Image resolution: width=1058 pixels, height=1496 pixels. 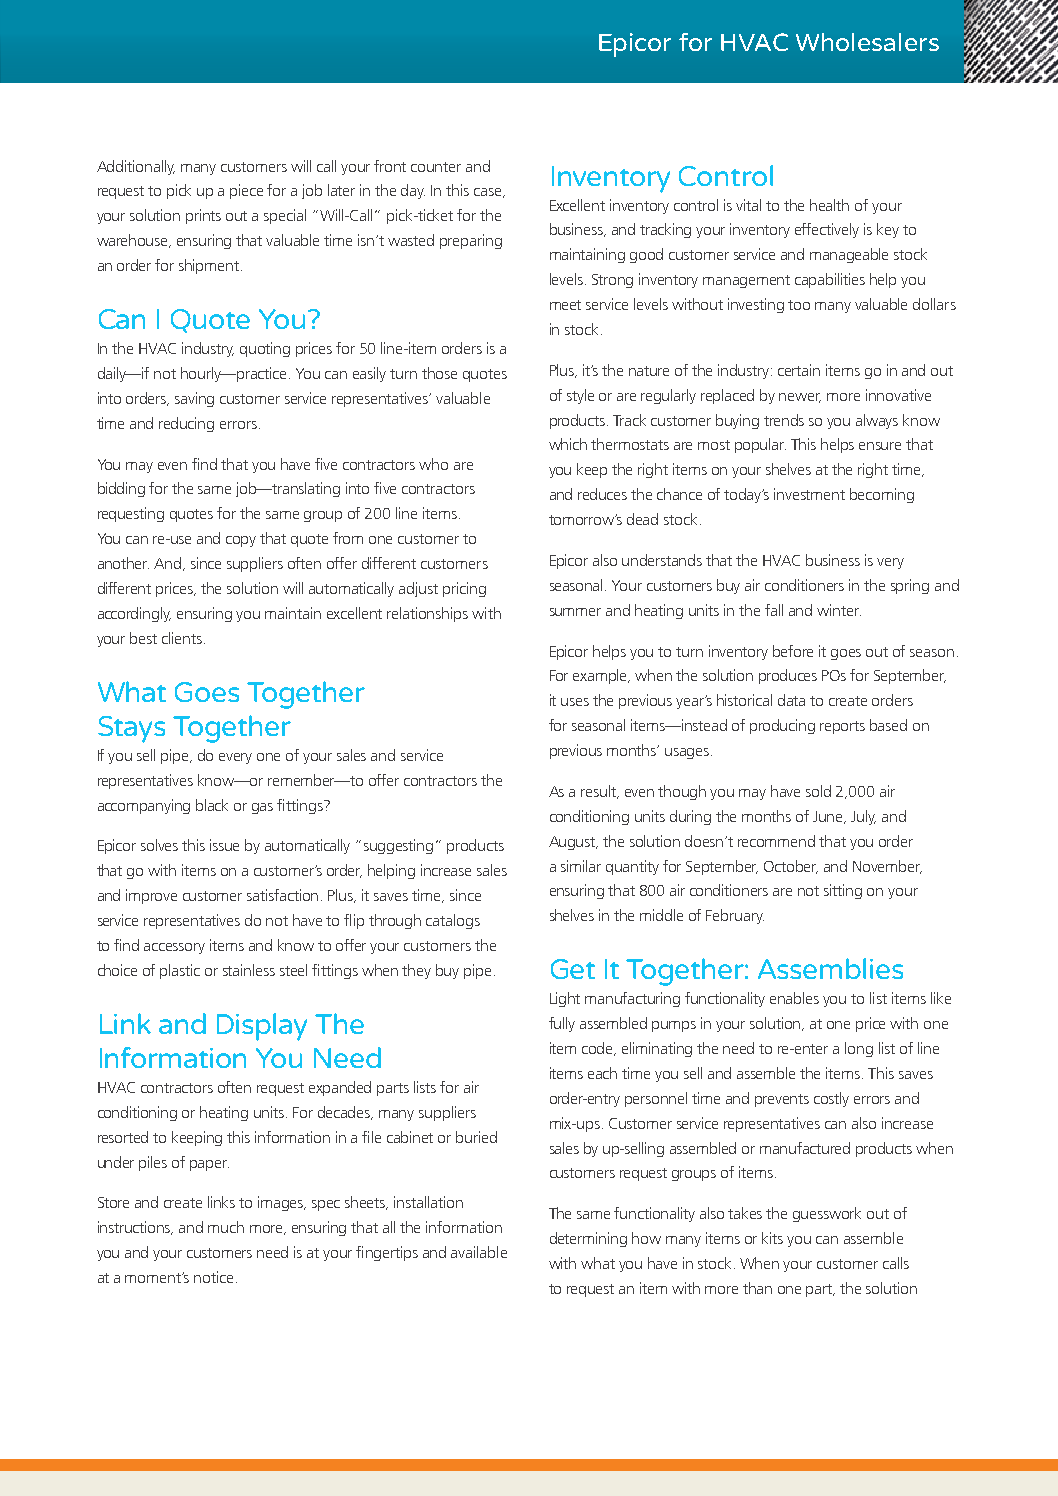 What do you see at coordinates (809, 494) in the screenshot?
I see `investment` at bounding box center [809, 494].
